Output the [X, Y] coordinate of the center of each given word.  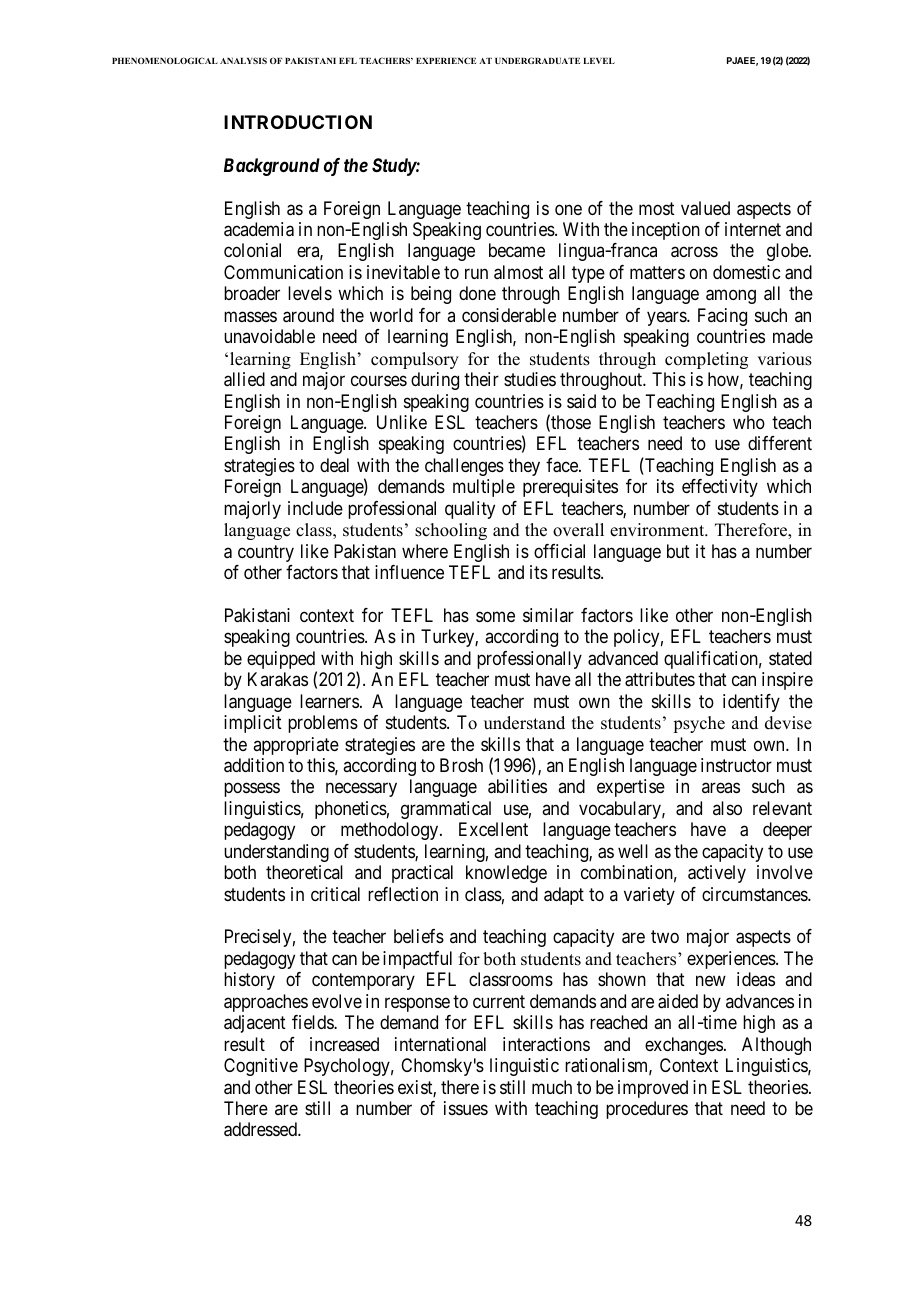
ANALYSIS [243, 60]
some [495, 616]
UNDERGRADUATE [537, 60]
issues [466, 1108]
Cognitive [261, 1067]
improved [653, 1089]
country [266, 553]
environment [658, 530]
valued [705, 208]
